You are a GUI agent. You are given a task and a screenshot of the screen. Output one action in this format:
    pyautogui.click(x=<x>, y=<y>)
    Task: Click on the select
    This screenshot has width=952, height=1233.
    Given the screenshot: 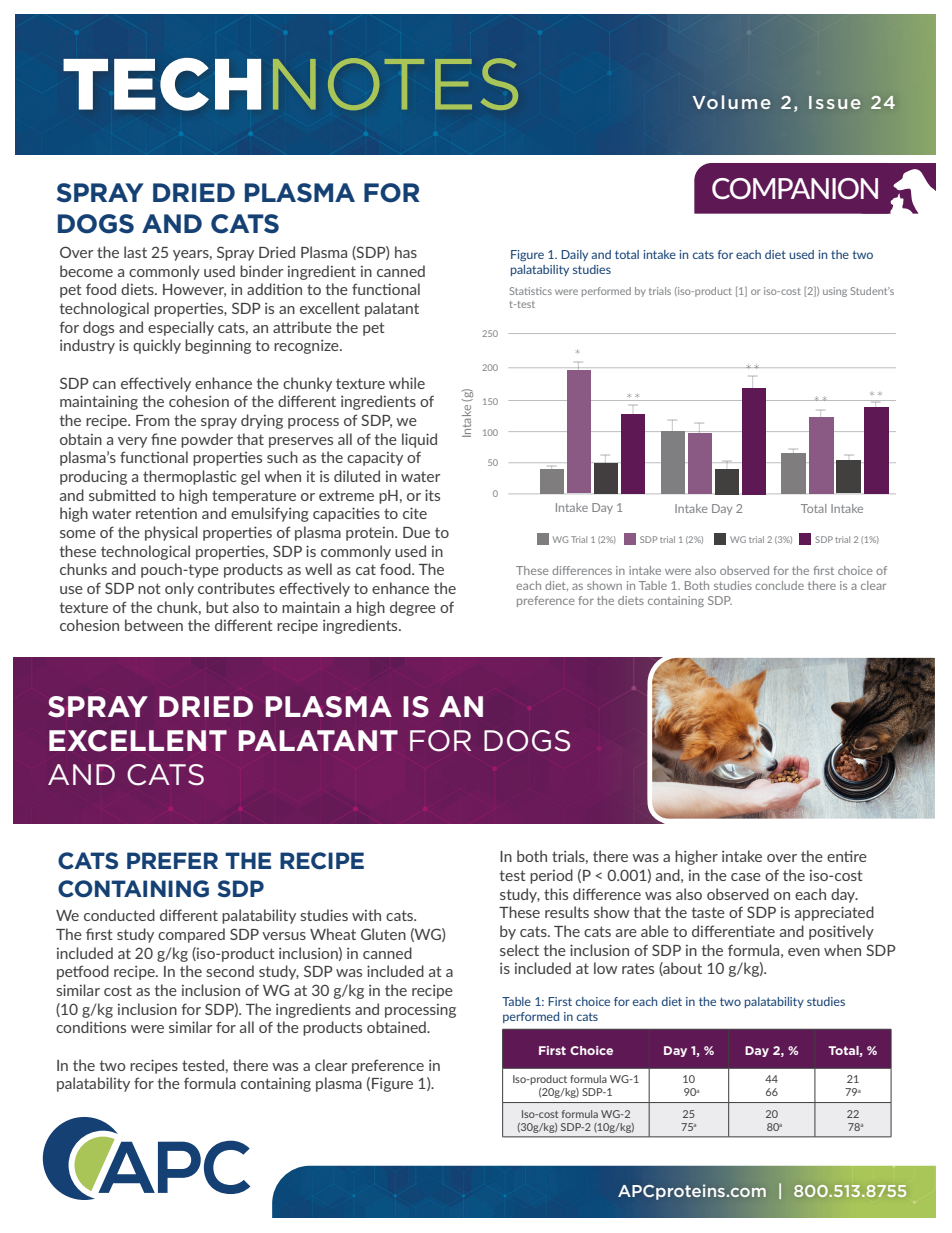 What is the action you would take?
    pyautogui.click(x=519, y=950)
